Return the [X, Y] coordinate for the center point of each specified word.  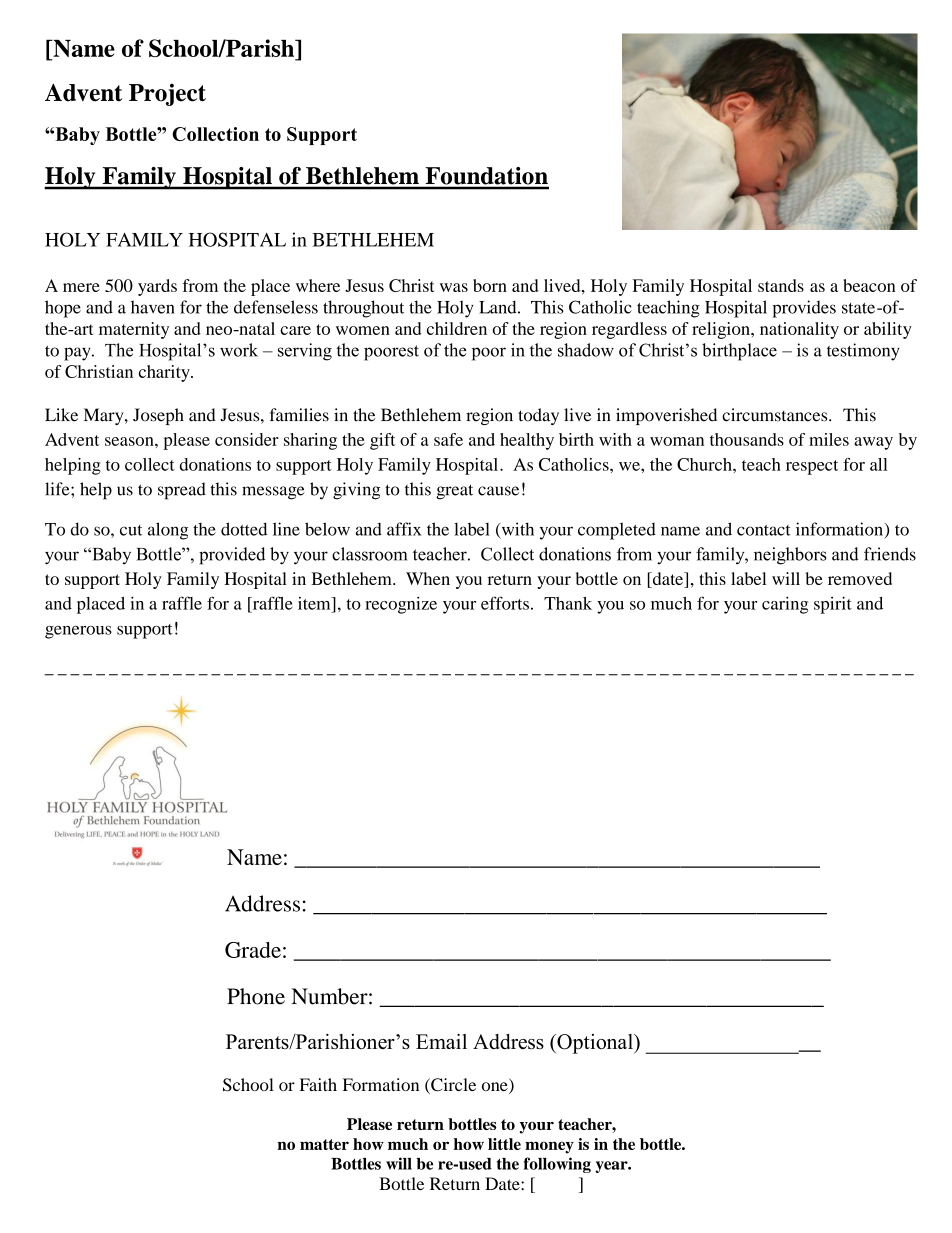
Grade [253, 950]
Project [167, 94]
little [504, 1144]
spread [182, 491]
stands [781, 285]
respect [812, 467]
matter [324, 1144]
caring [785, 605]
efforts [505, 603]
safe [448, 439]
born [490, 285]
